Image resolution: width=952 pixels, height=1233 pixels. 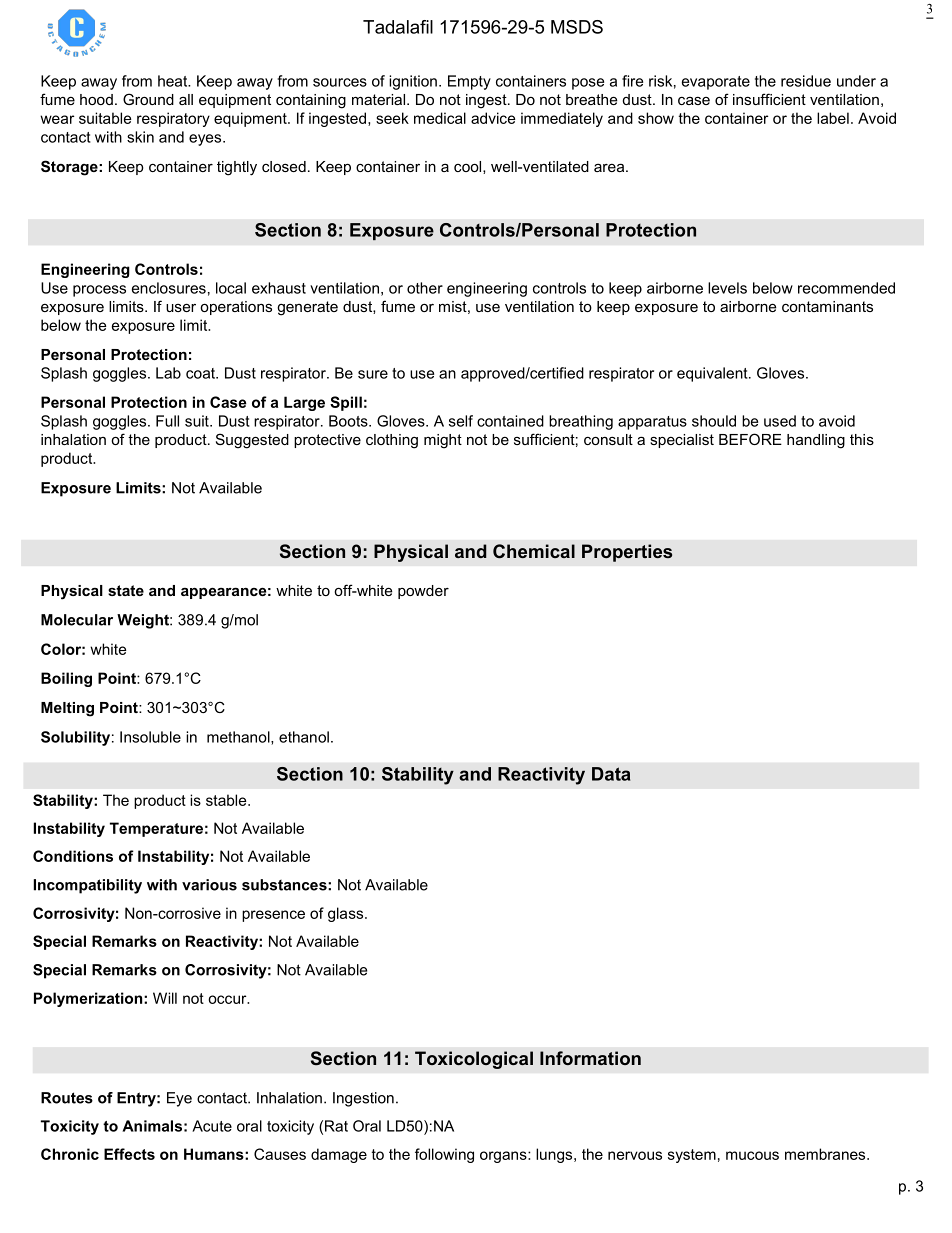 What do you see at coordinates (469, 82) in the document?
I see `Empty` at bounding box center [469, 82].
